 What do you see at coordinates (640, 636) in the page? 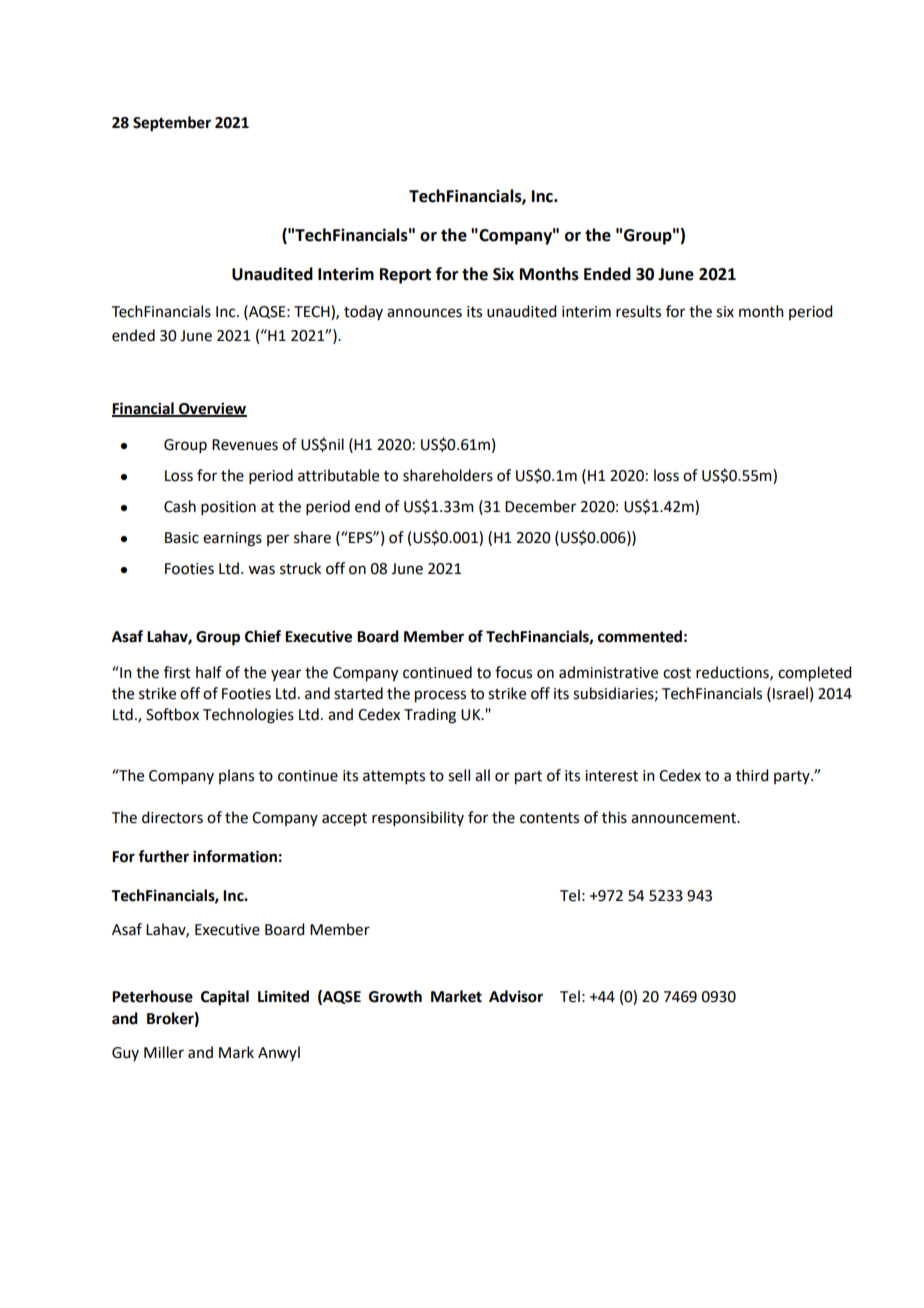
I see `commented` at bounding box center [640, 636].
